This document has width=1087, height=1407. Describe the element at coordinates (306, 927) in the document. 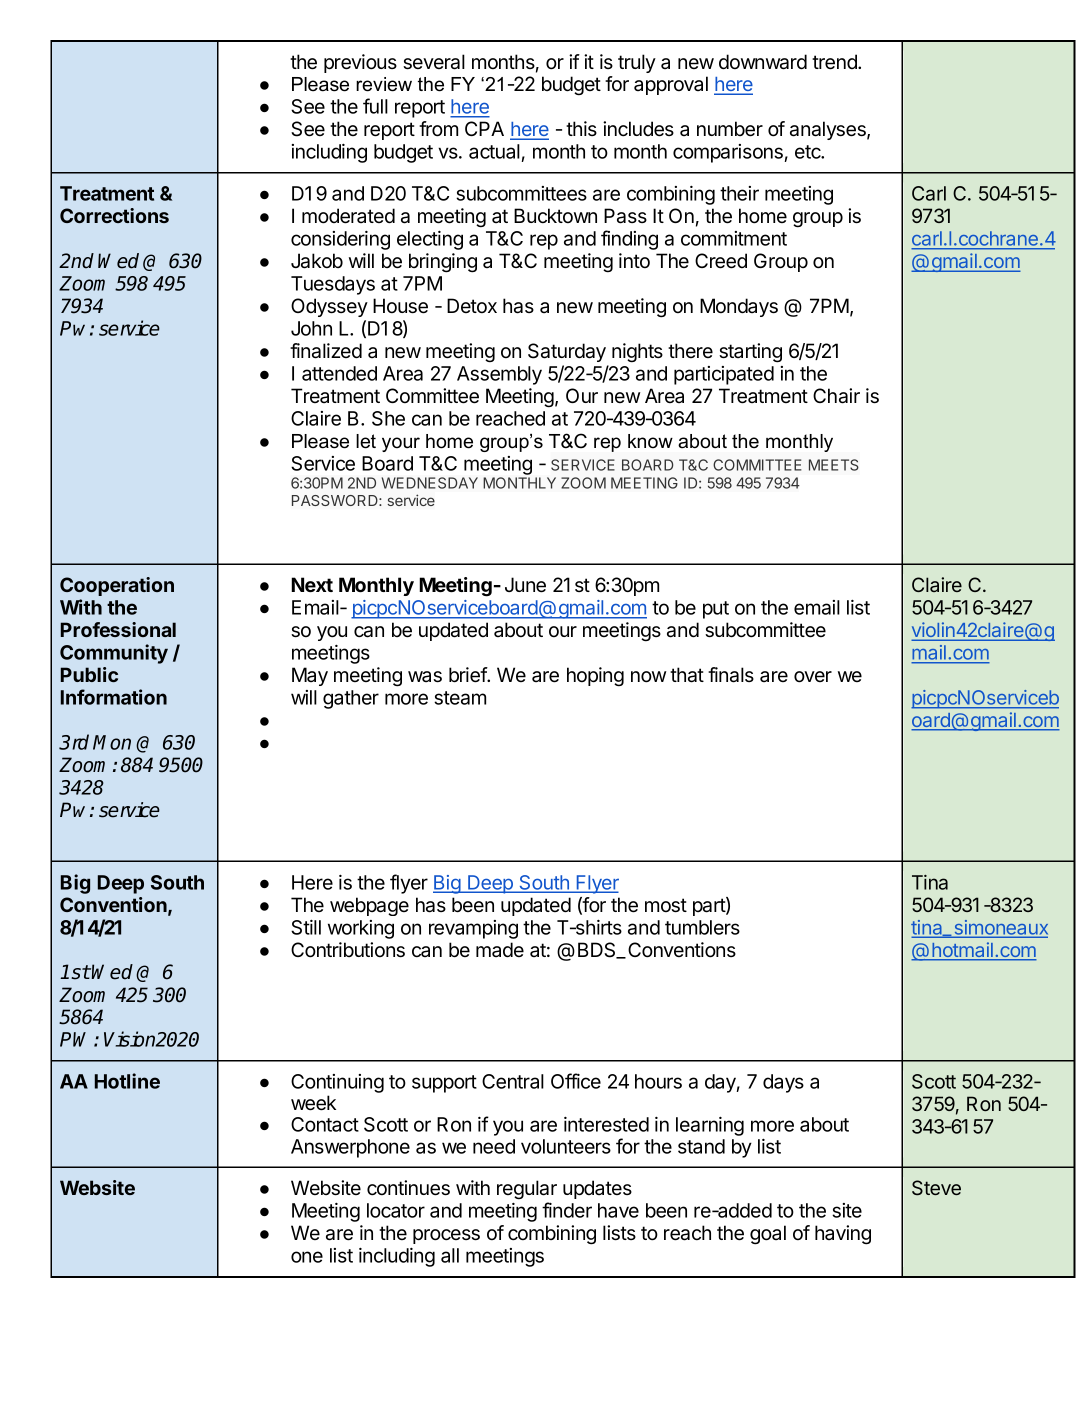

I see `Still` at that location.
